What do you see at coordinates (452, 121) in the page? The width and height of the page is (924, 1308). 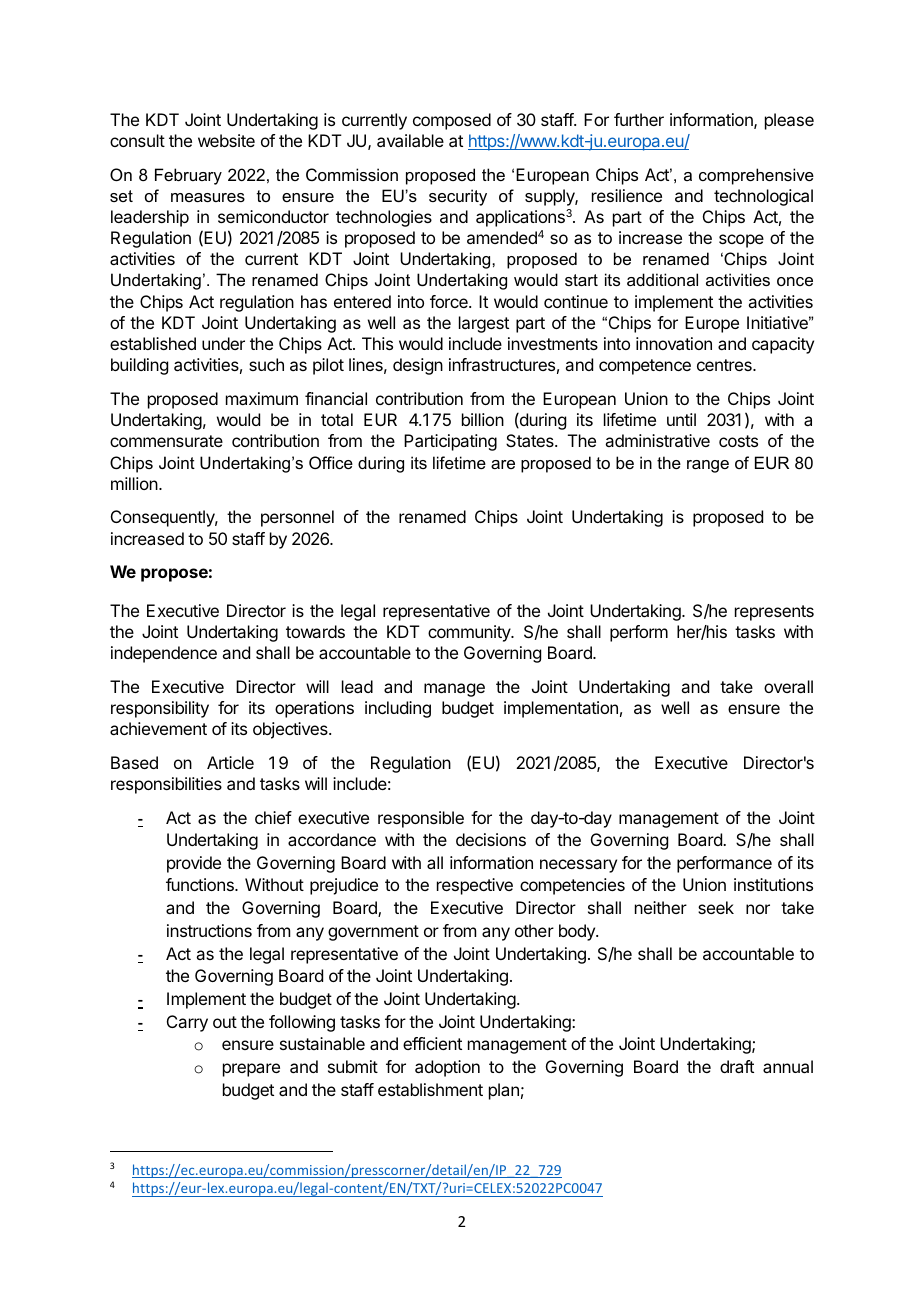 I see `composed` at bounding box center [452, 121].
